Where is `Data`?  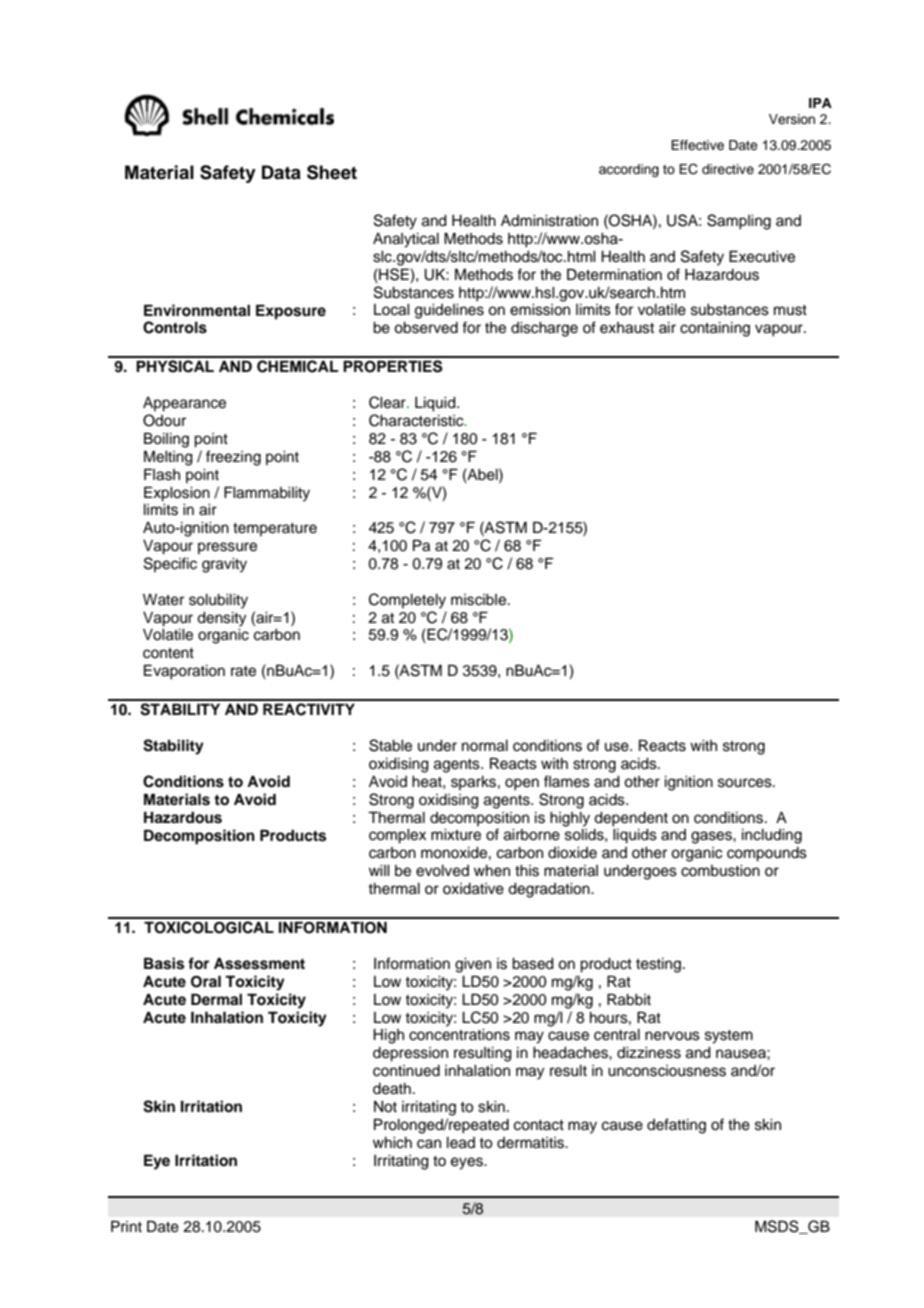 Data is located at coordinates (281, 172).
